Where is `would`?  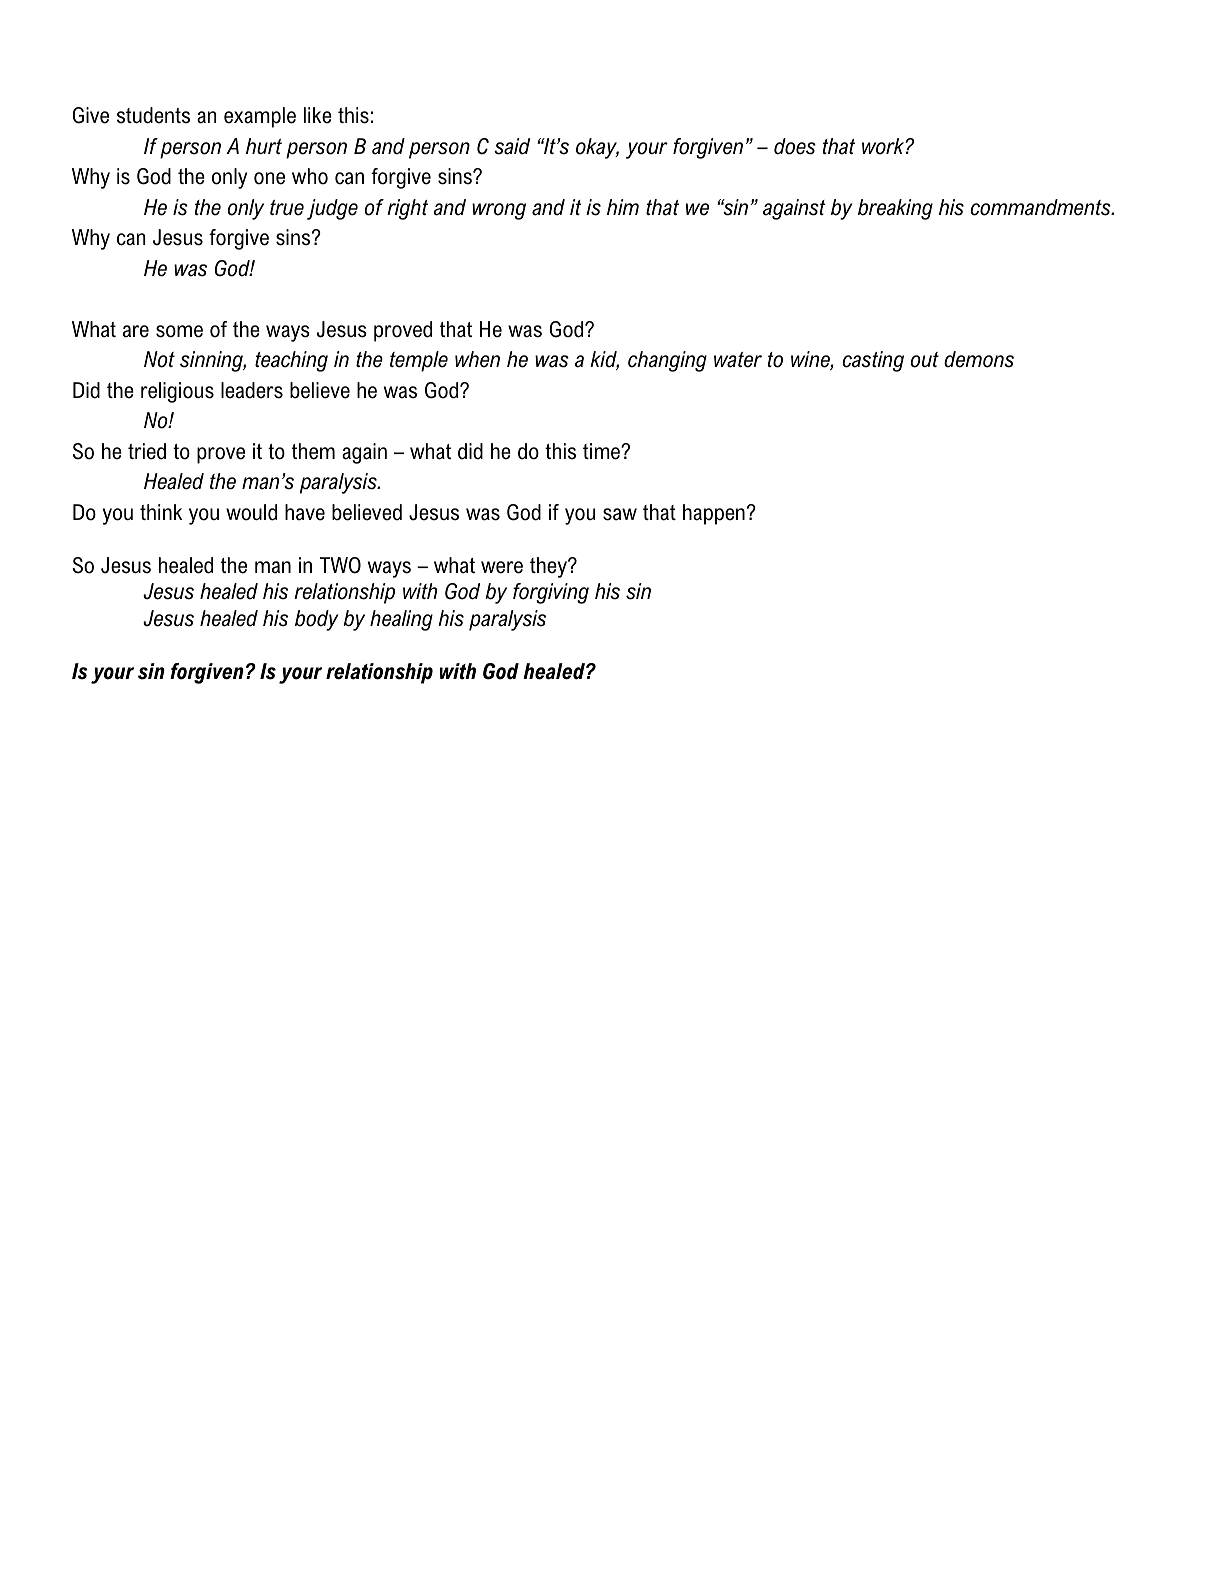
would is located at coordinates (251, 512).
